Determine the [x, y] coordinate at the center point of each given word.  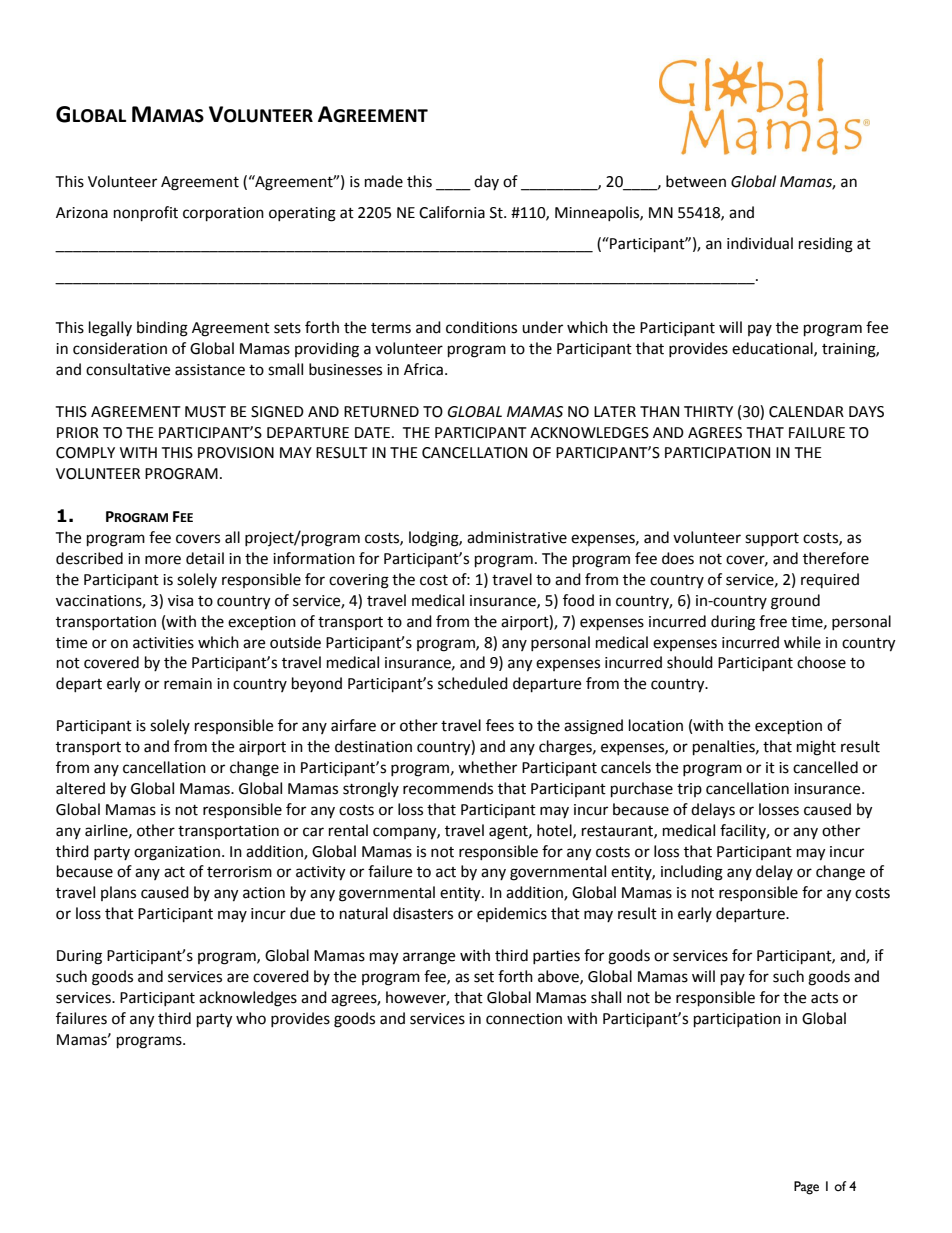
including [692, 873]
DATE [372, 432]
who [251, 1018]
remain [188, 684]
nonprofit [146, 214]
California [452, 212]
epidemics [512, 914]
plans [118, 893]
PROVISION [236, 453]
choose [821, 662]
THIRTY [708, 411]
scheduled [473, 683]
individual [760, 243]
